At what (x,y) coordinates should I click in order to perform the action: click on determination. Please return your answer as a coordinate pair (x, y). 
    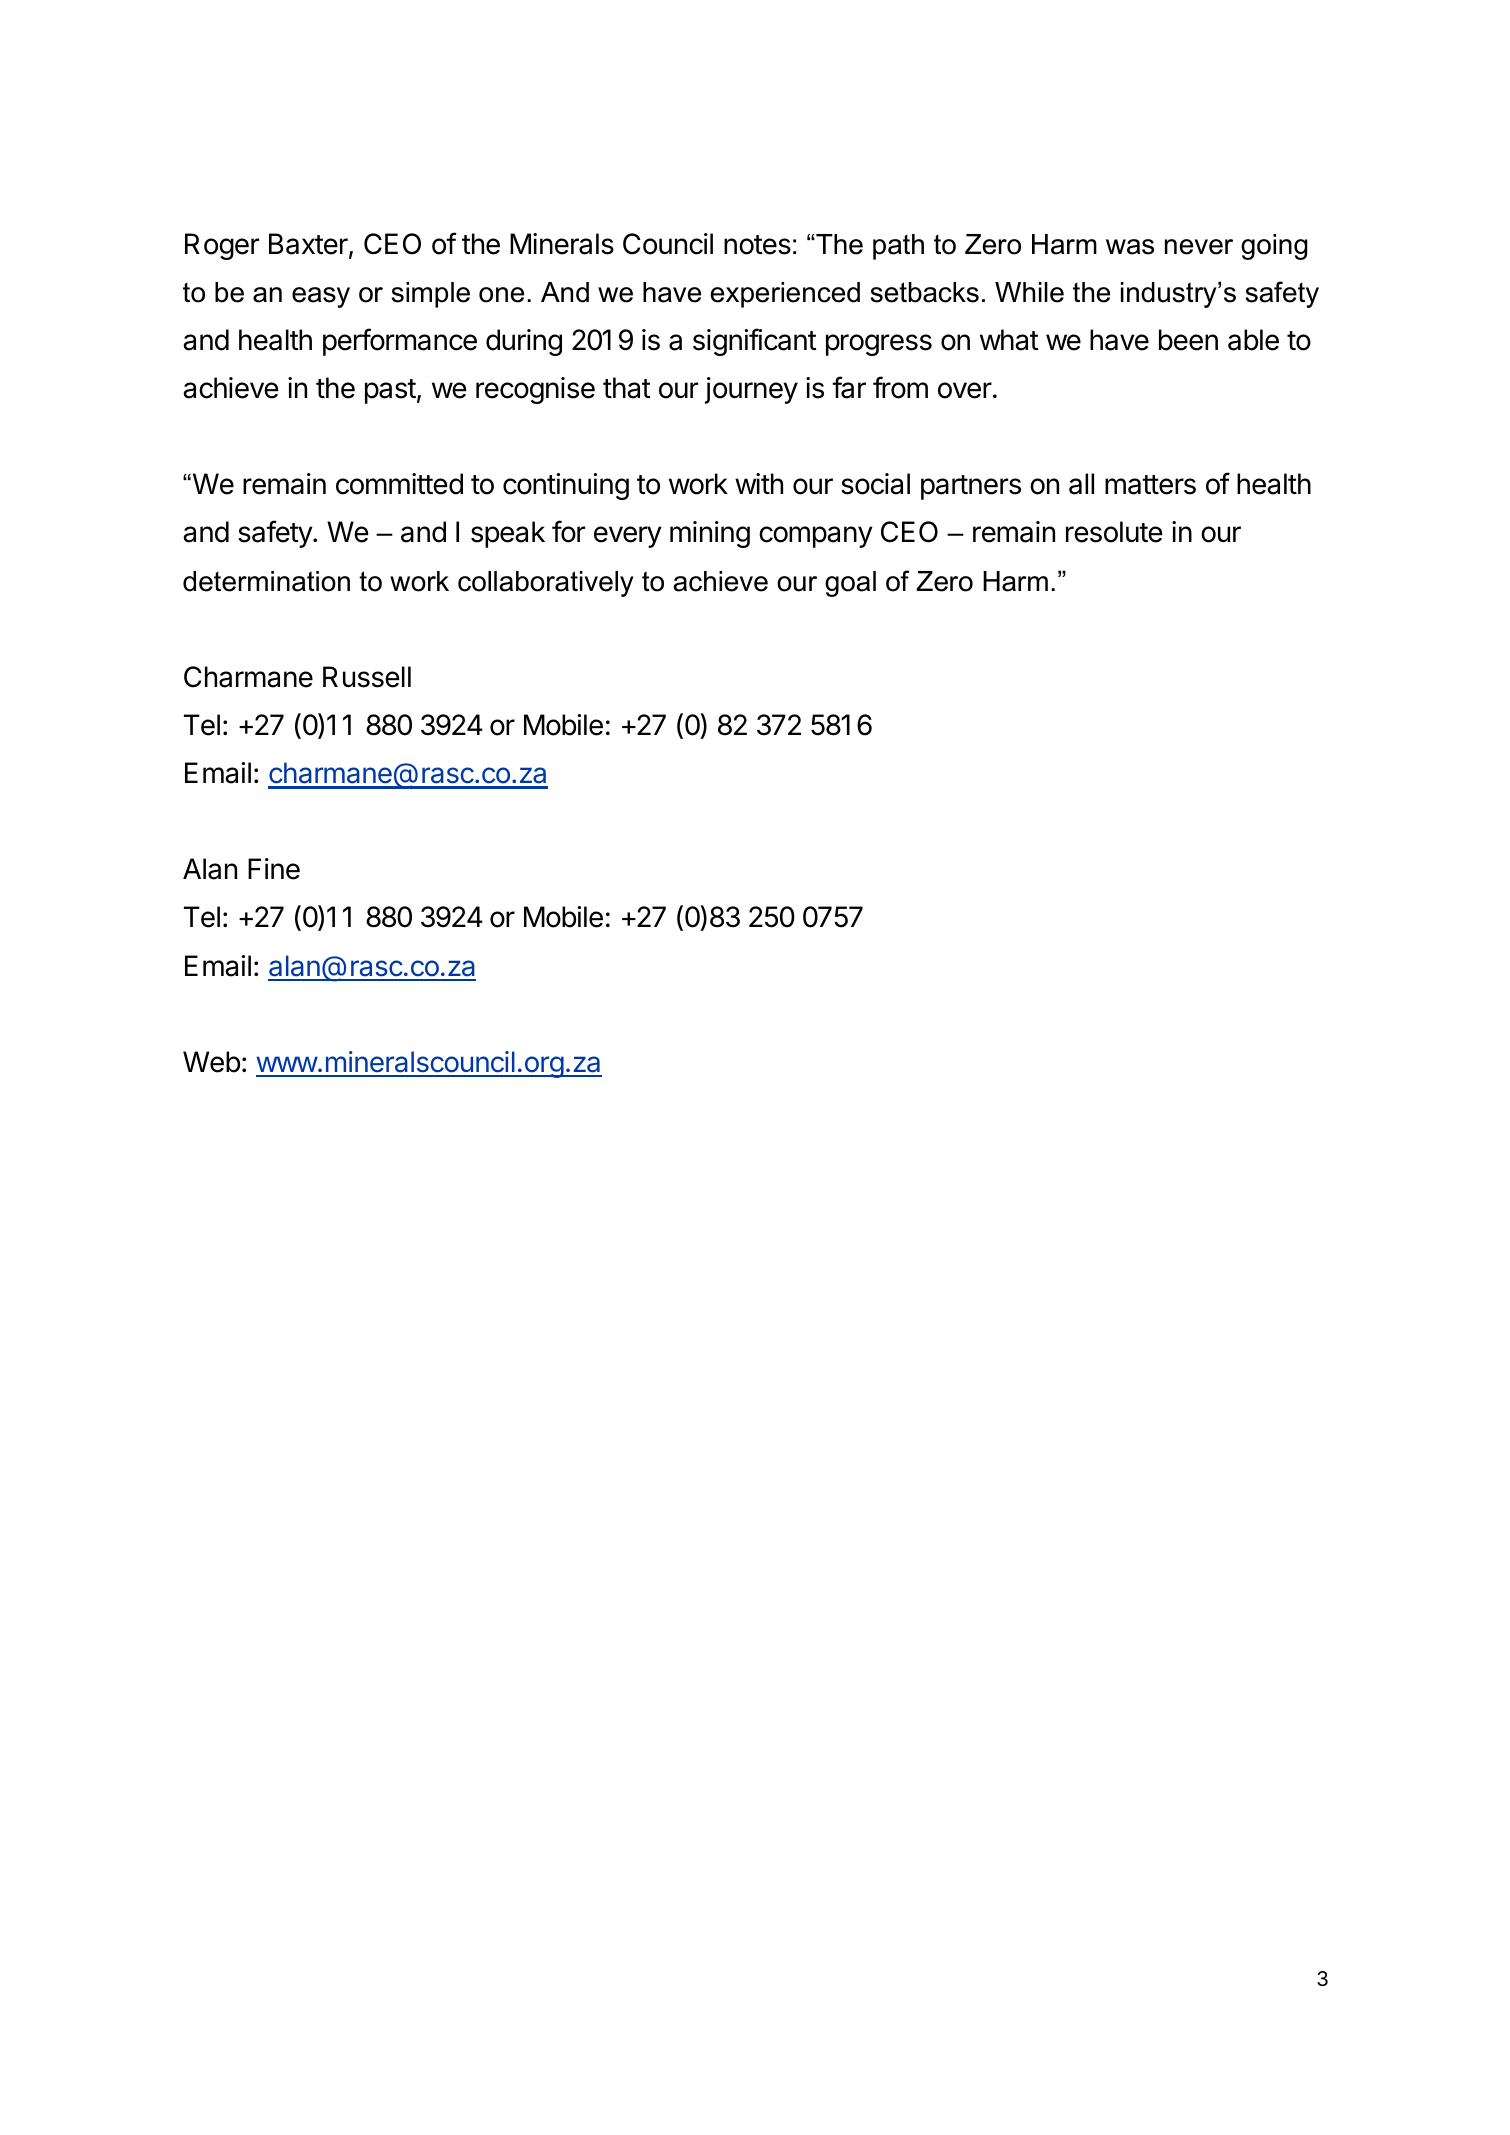
    Looking at the image, I should click on (266, 581).
